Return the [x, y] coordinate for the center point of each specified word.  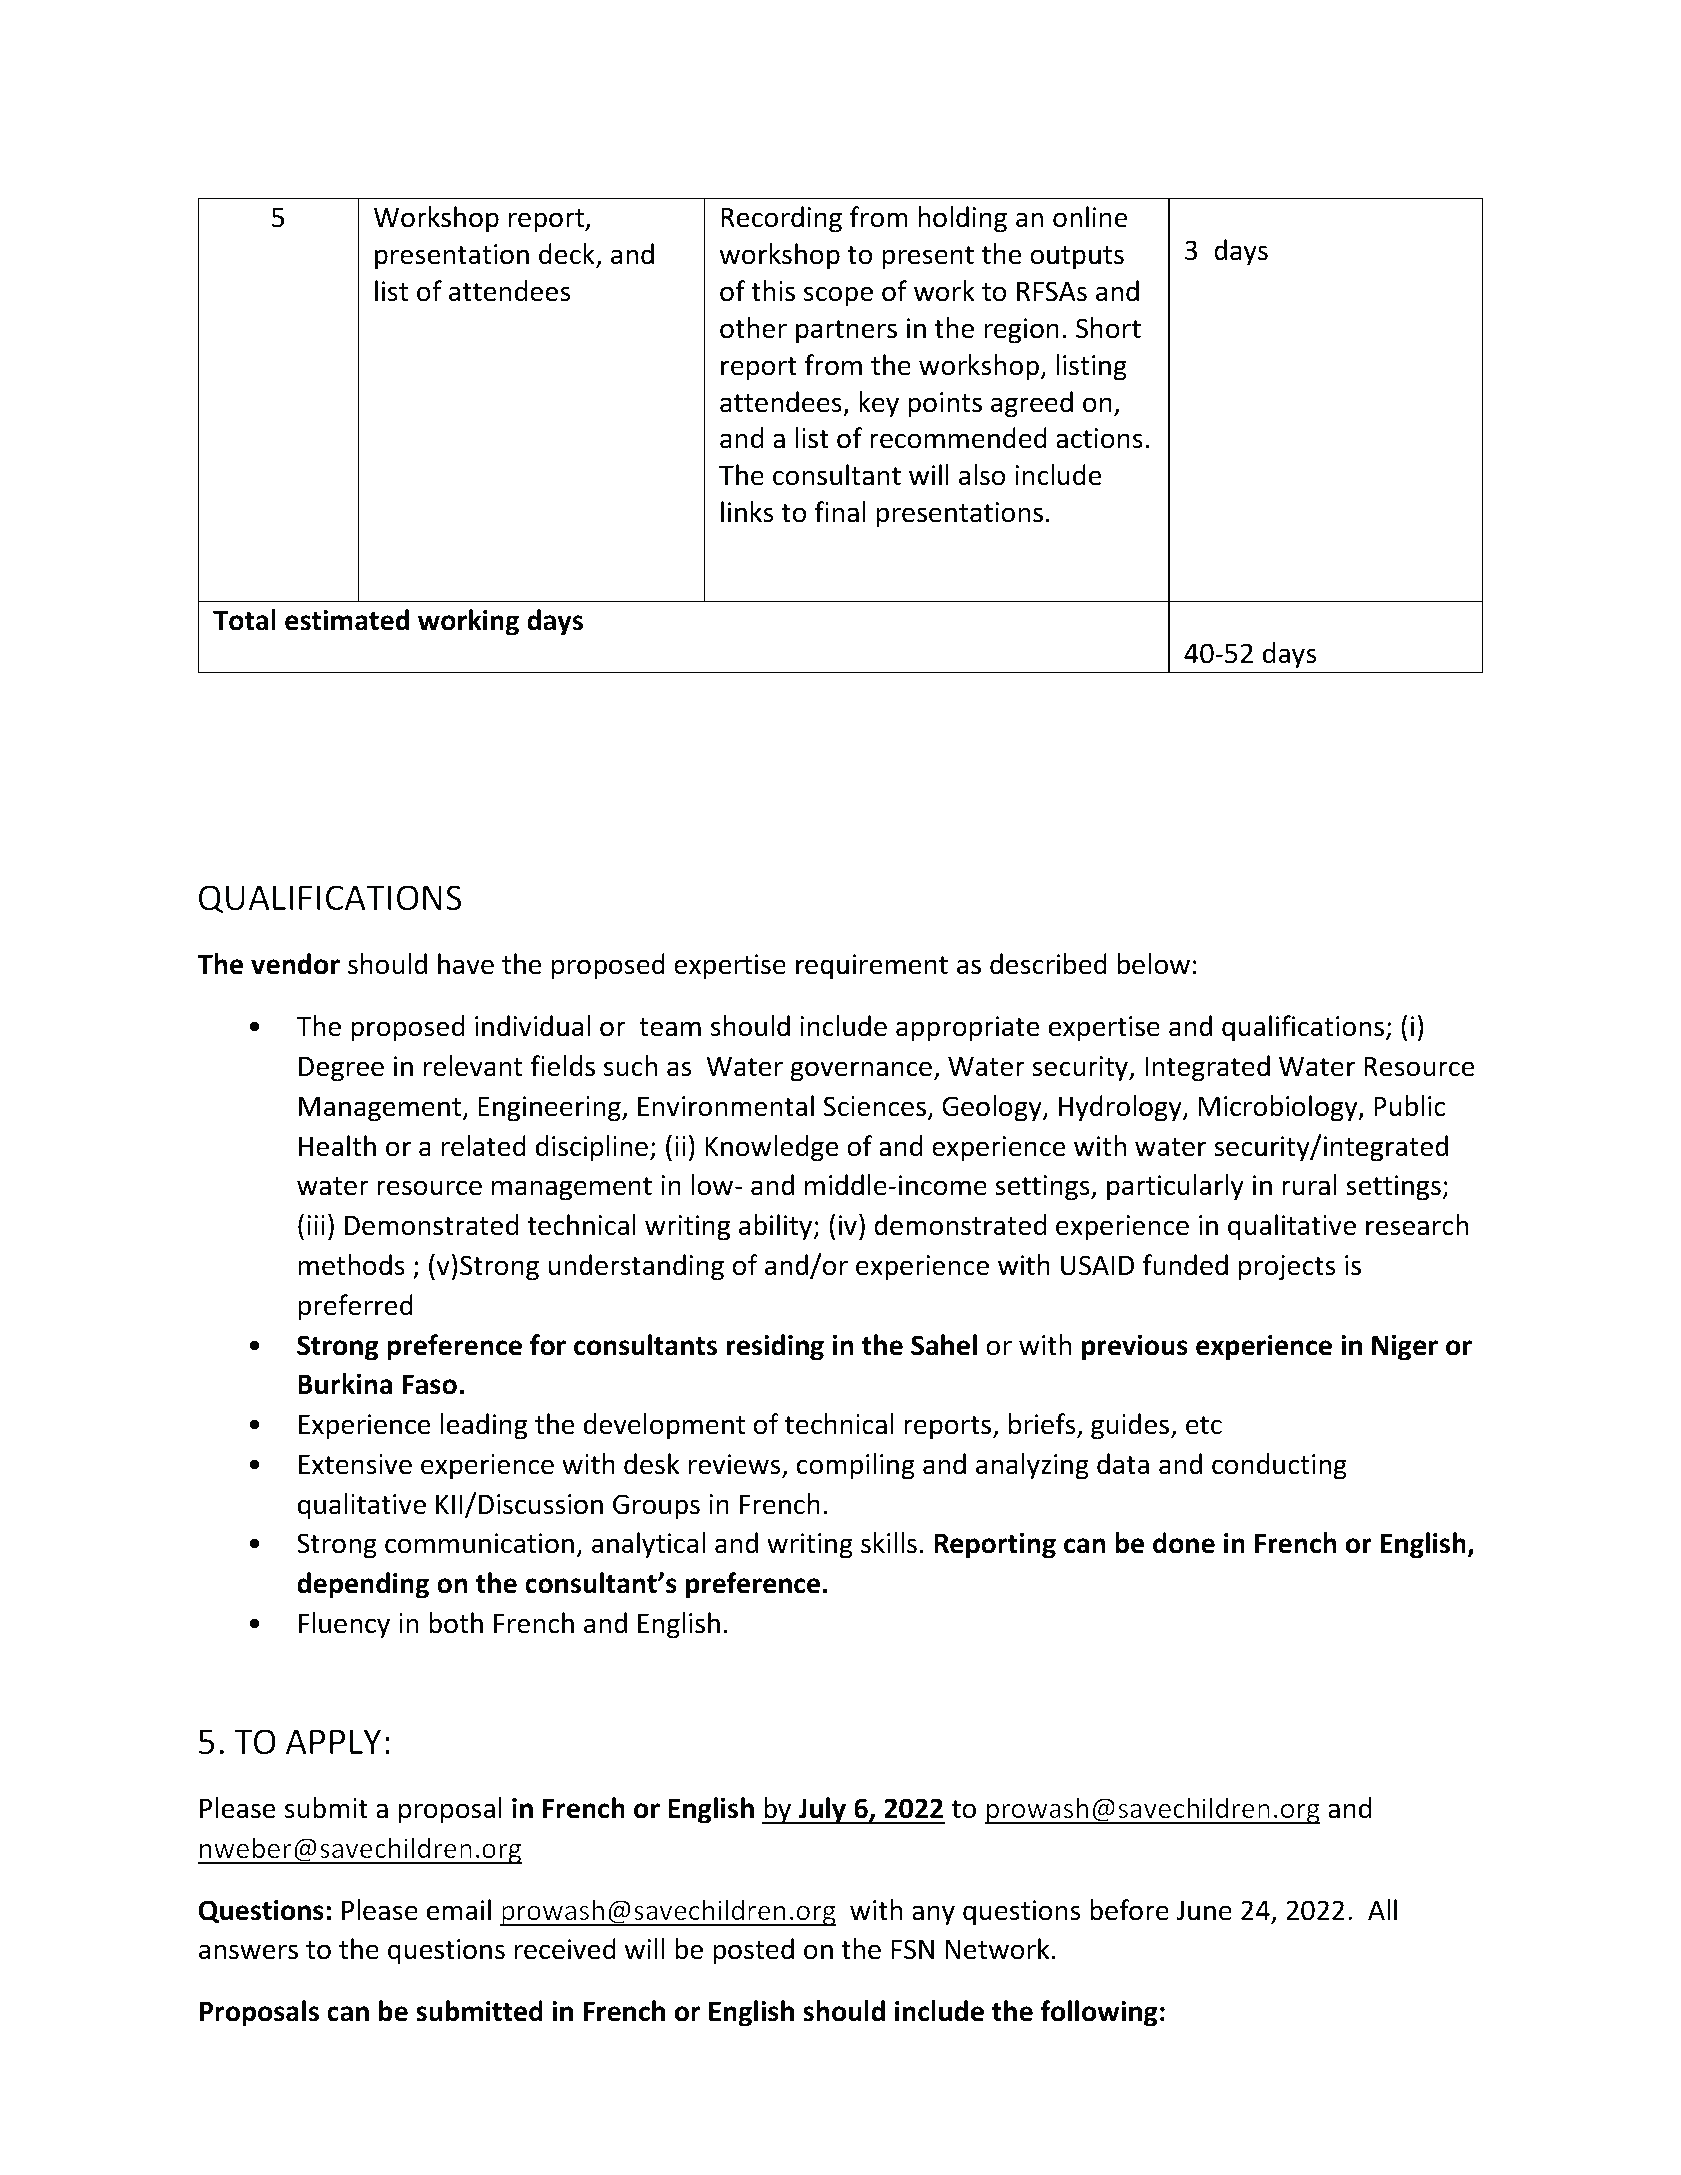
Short [1108, 328]
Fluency [344, 1625]
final [840, 512]
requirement [872, 967]
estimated [347, 620]
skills [889, 1543]
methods [351, 1265]
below [1153, 964]
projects [1287, 1268]
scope [838, 296]
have [466, 964]
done [1184, 1543]
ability [777, 1227]
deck [568, 255]
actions [1099, 438]
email [459, 1910]
